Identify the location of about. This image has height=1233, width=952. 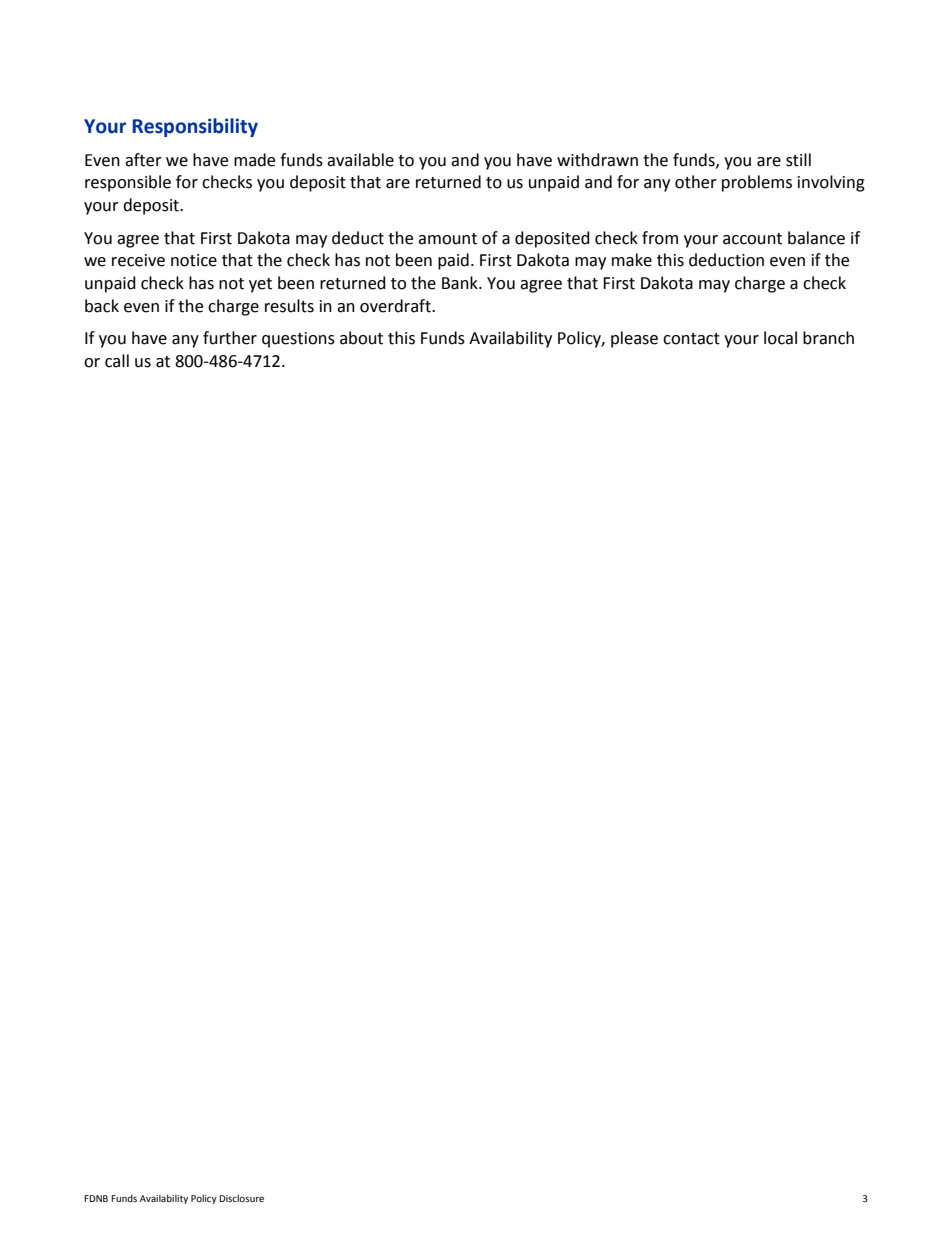
(361, 338).
